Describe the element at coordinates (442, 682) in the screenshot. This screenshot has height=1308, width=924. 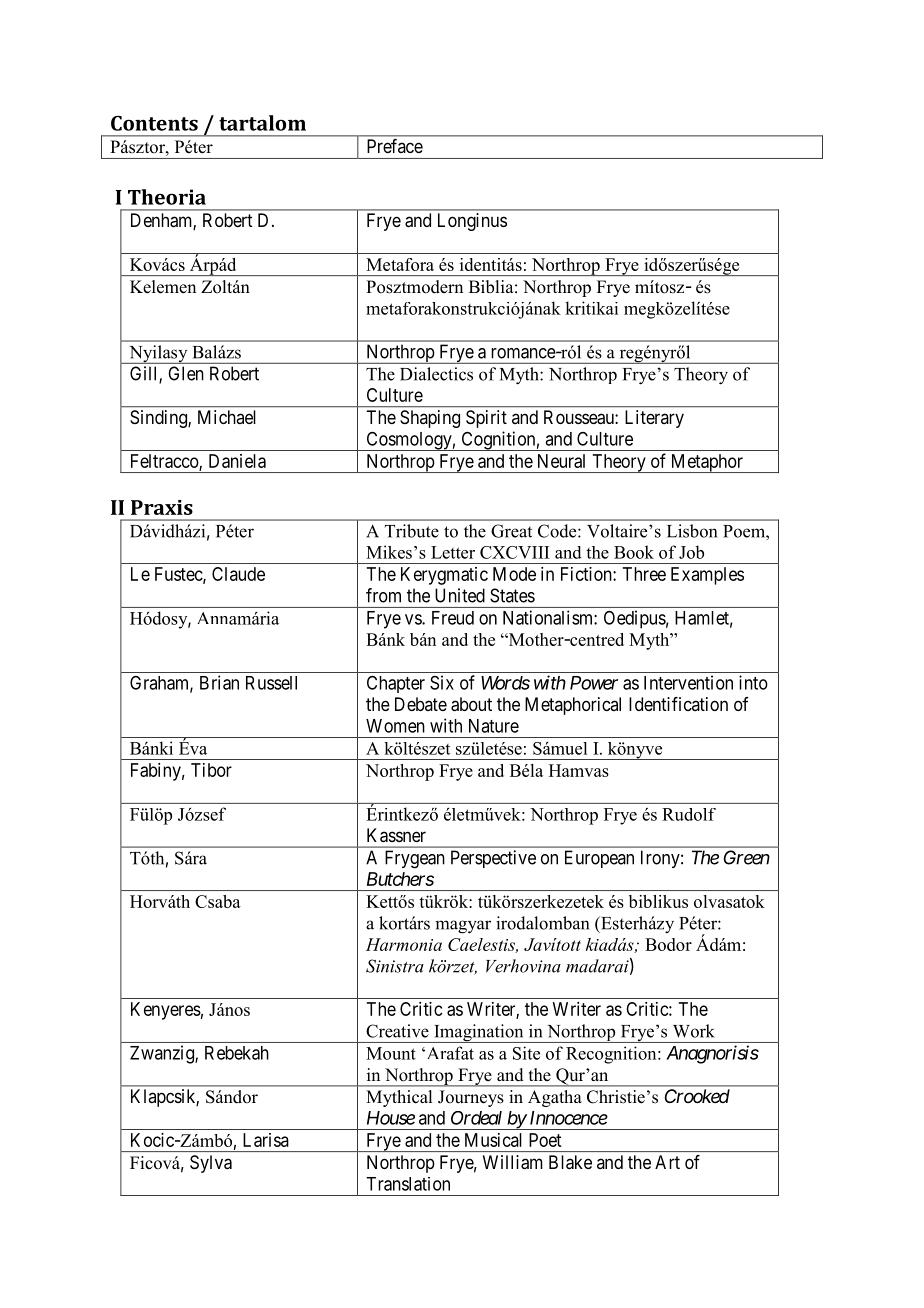
I see `Six` at that location.
